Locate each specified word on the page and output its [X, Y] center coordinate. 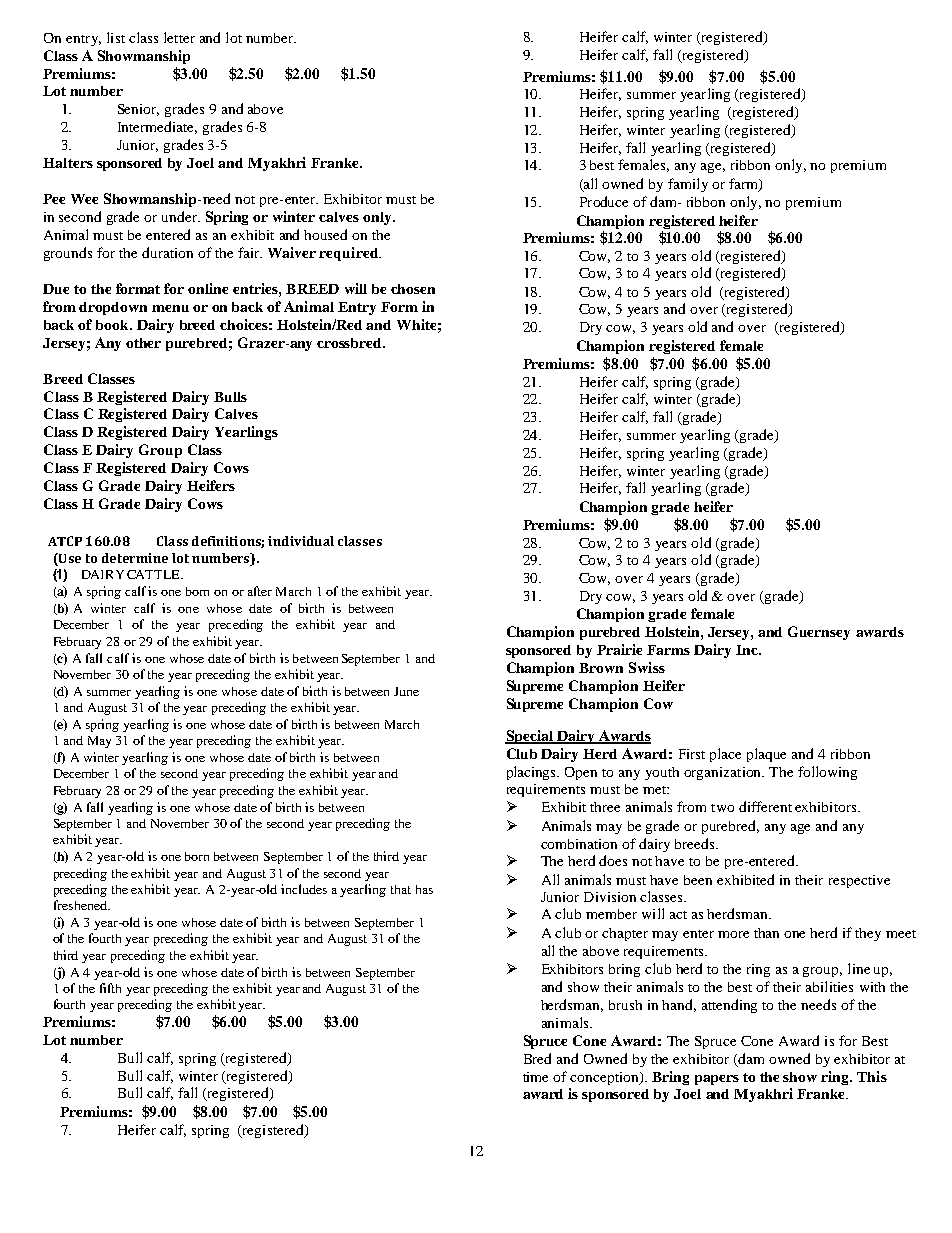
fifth [110, 988]
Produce [604, 201]
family [688, 185]
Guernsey [819, 633]
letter [179, 37]
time [535, 1077]
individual [301, 541]
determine [135, 558]
